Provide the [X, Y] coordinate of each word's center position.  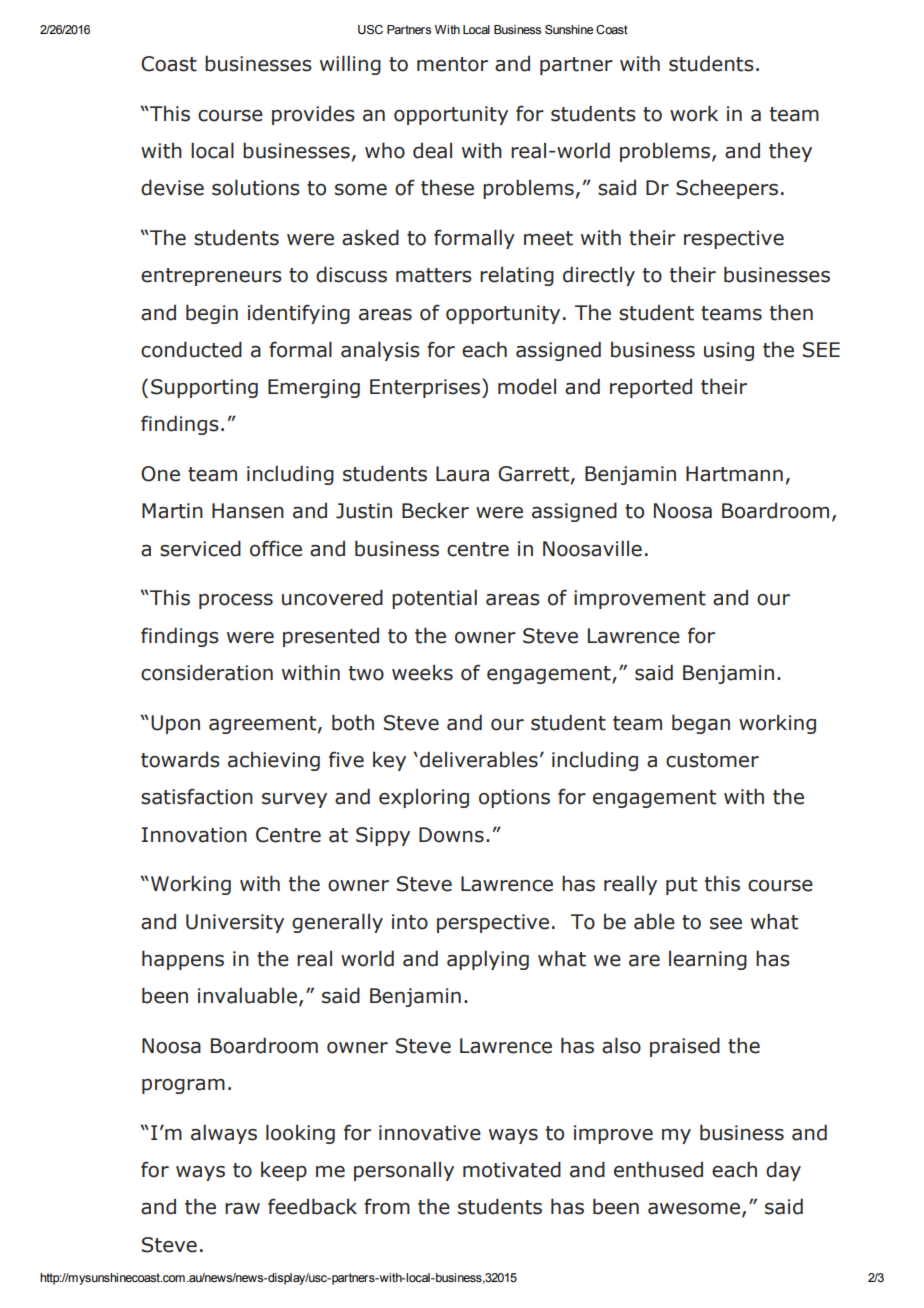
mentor [452, 64]
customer [712, 760]
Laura [462, 474]
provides [313, 115]
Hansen [248, 511]
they [790, 152]
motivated [512, 1169]
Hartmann [734, 474]
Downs [451, 835]
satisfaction [197, 796]
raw [242, 1209]
